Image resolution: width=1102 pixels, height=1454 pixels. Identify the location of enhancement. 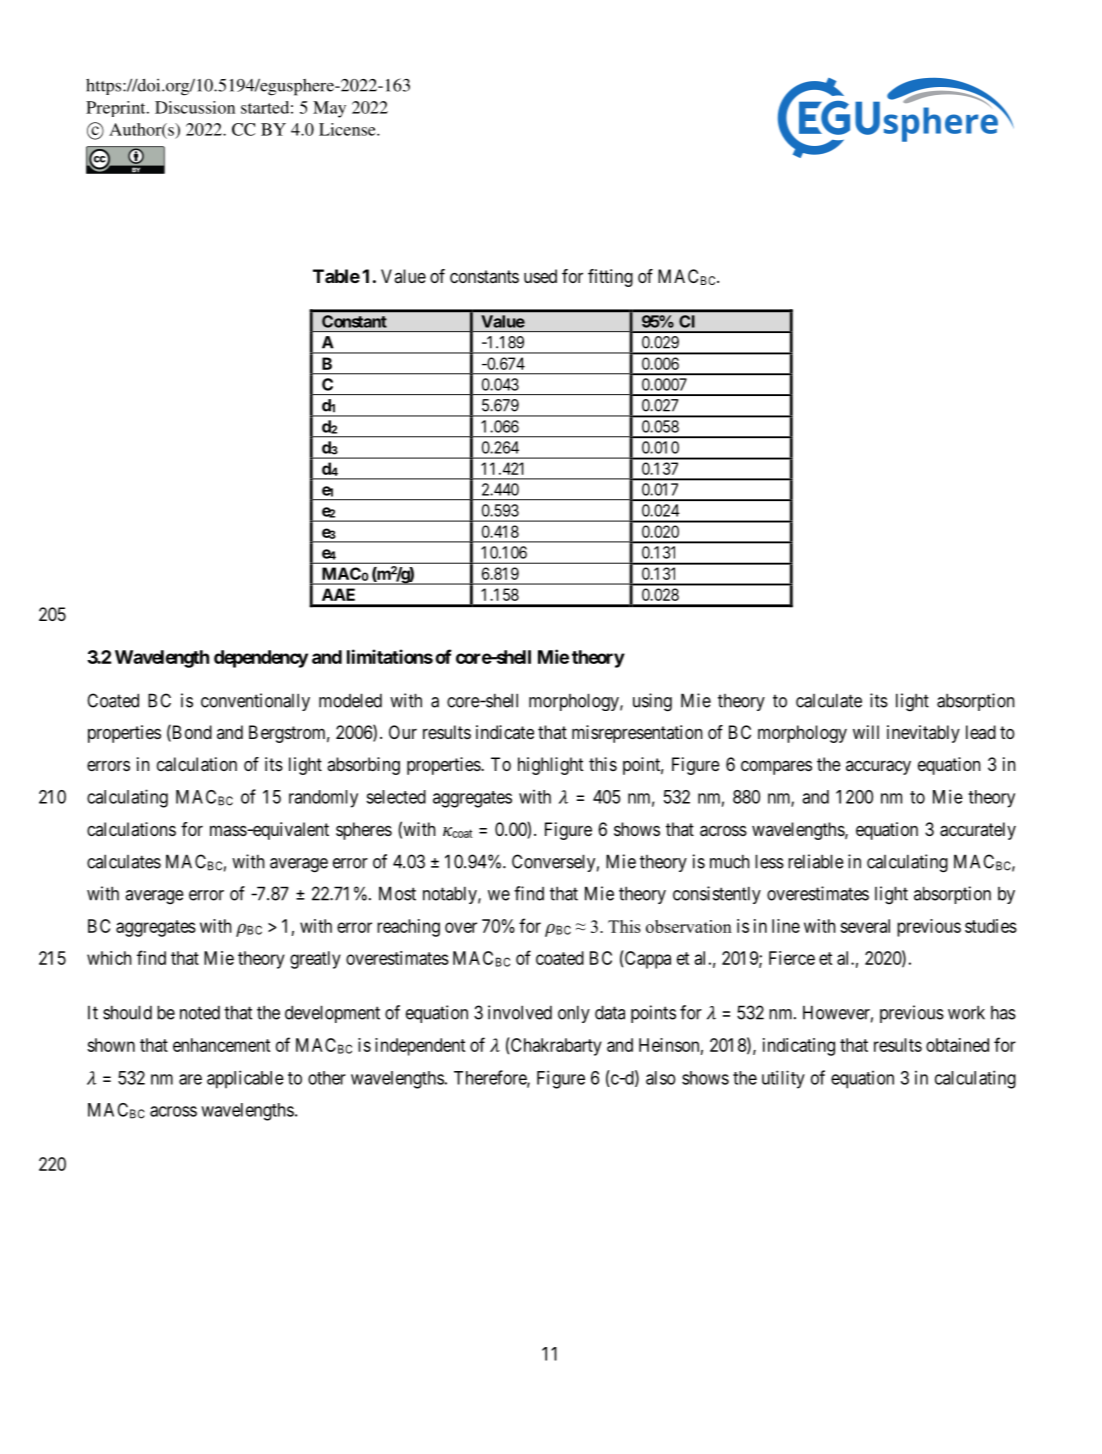
(221, 1045).
